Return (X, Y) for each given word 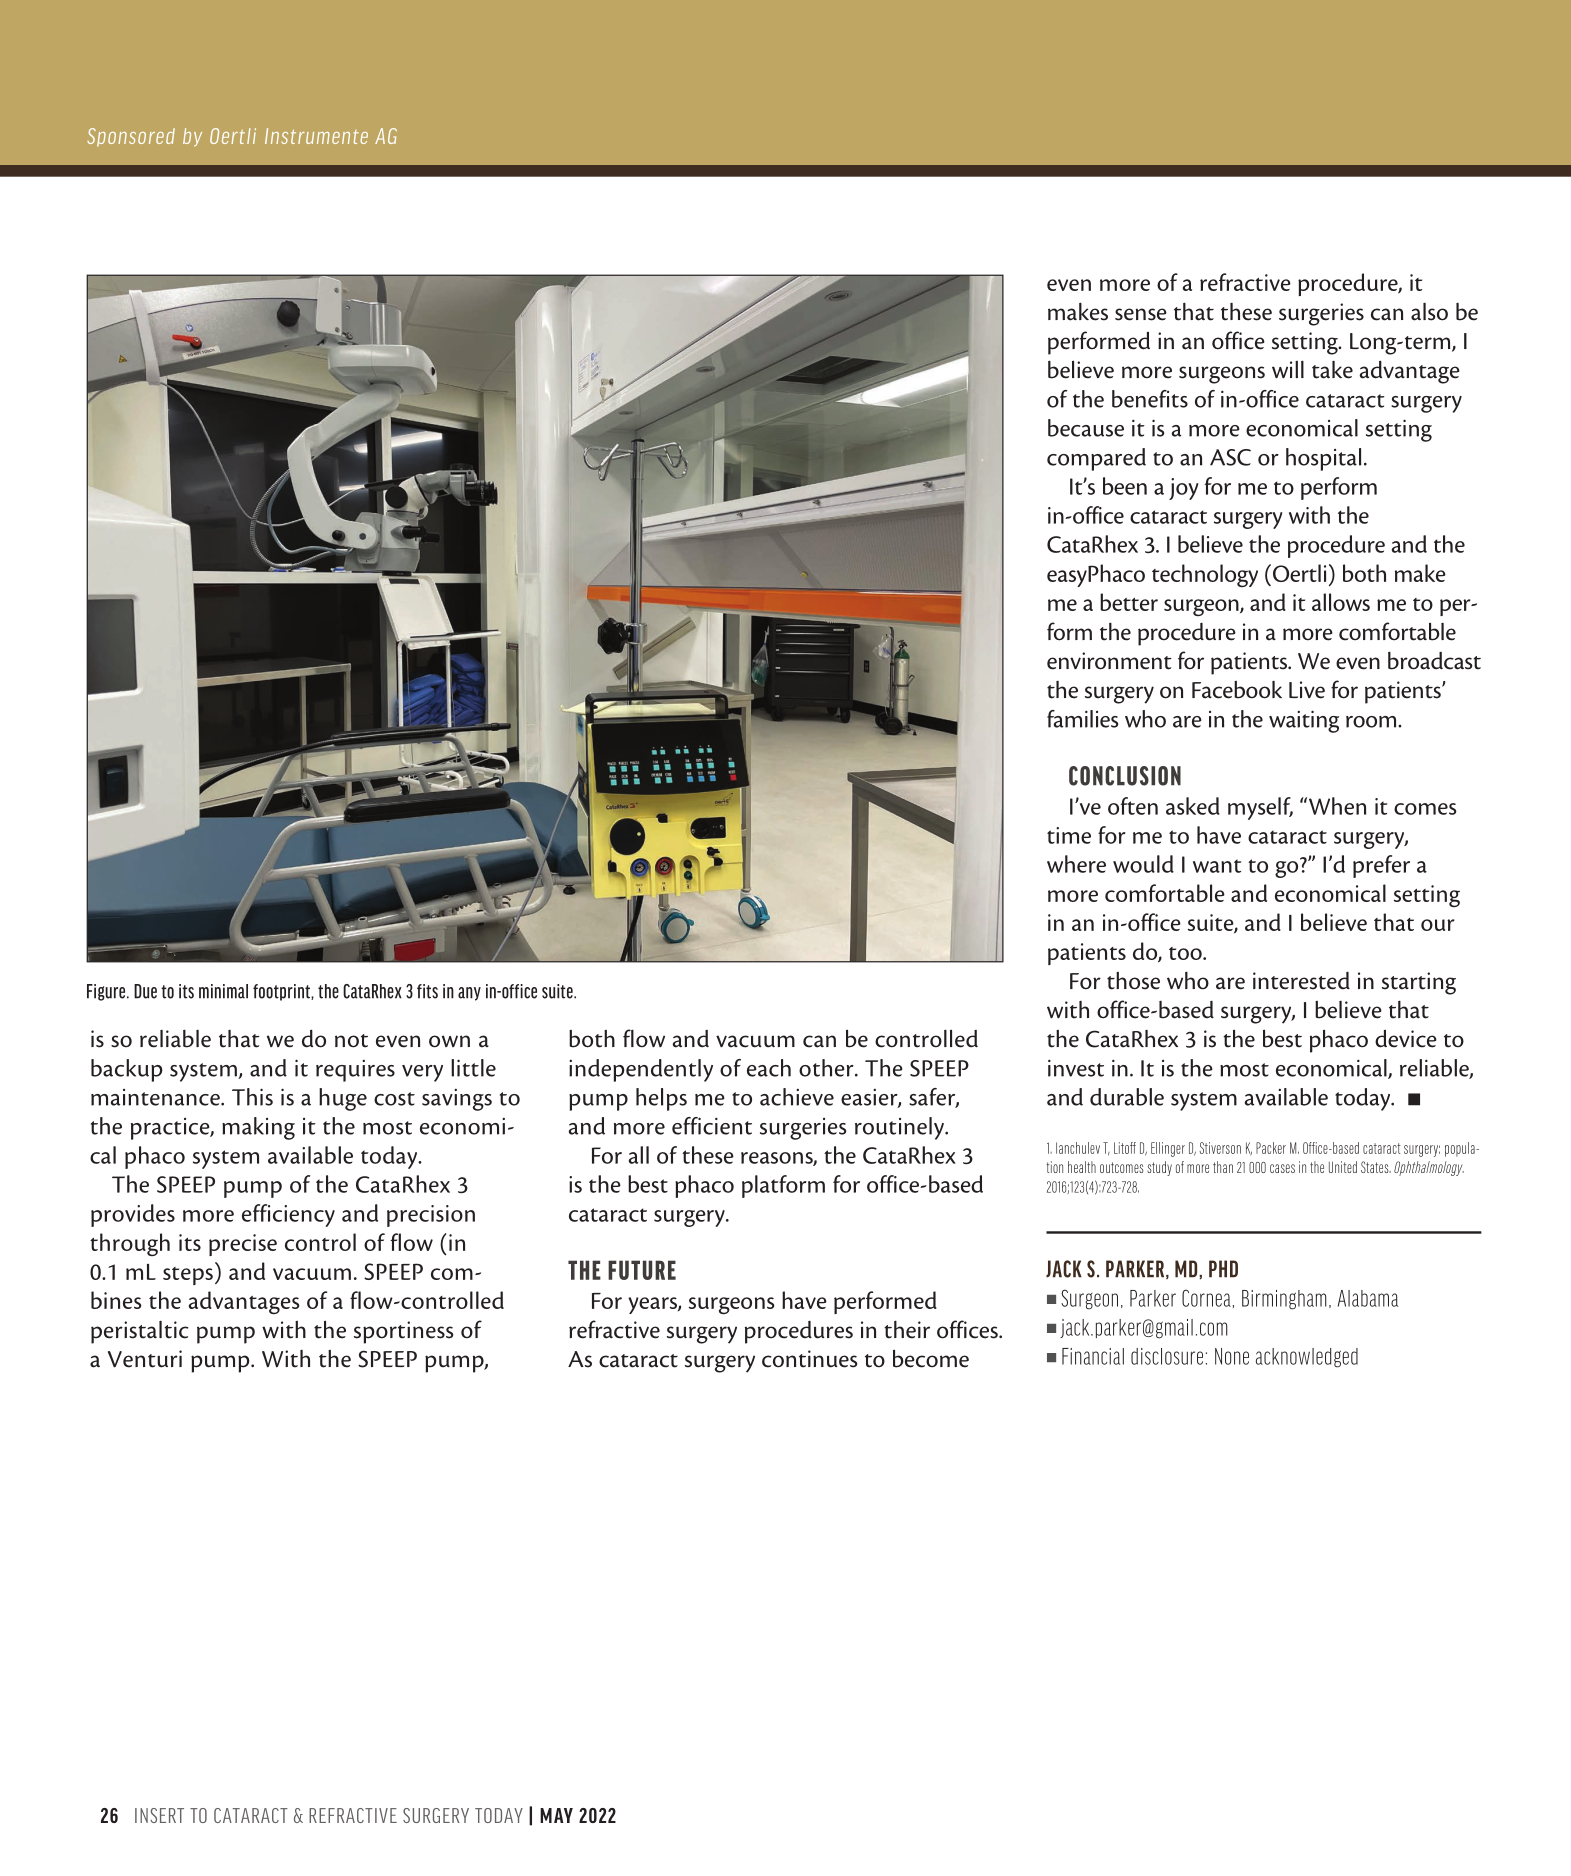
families (1082, 719)
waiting (1304, 721)
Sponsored (131, 137)
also (1429, 312)
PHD (1223, 1269)
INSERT (159, 1815)
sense (1141, 314)
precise (243, 1245)
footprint (282, 992)
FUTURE (642, 1270)
